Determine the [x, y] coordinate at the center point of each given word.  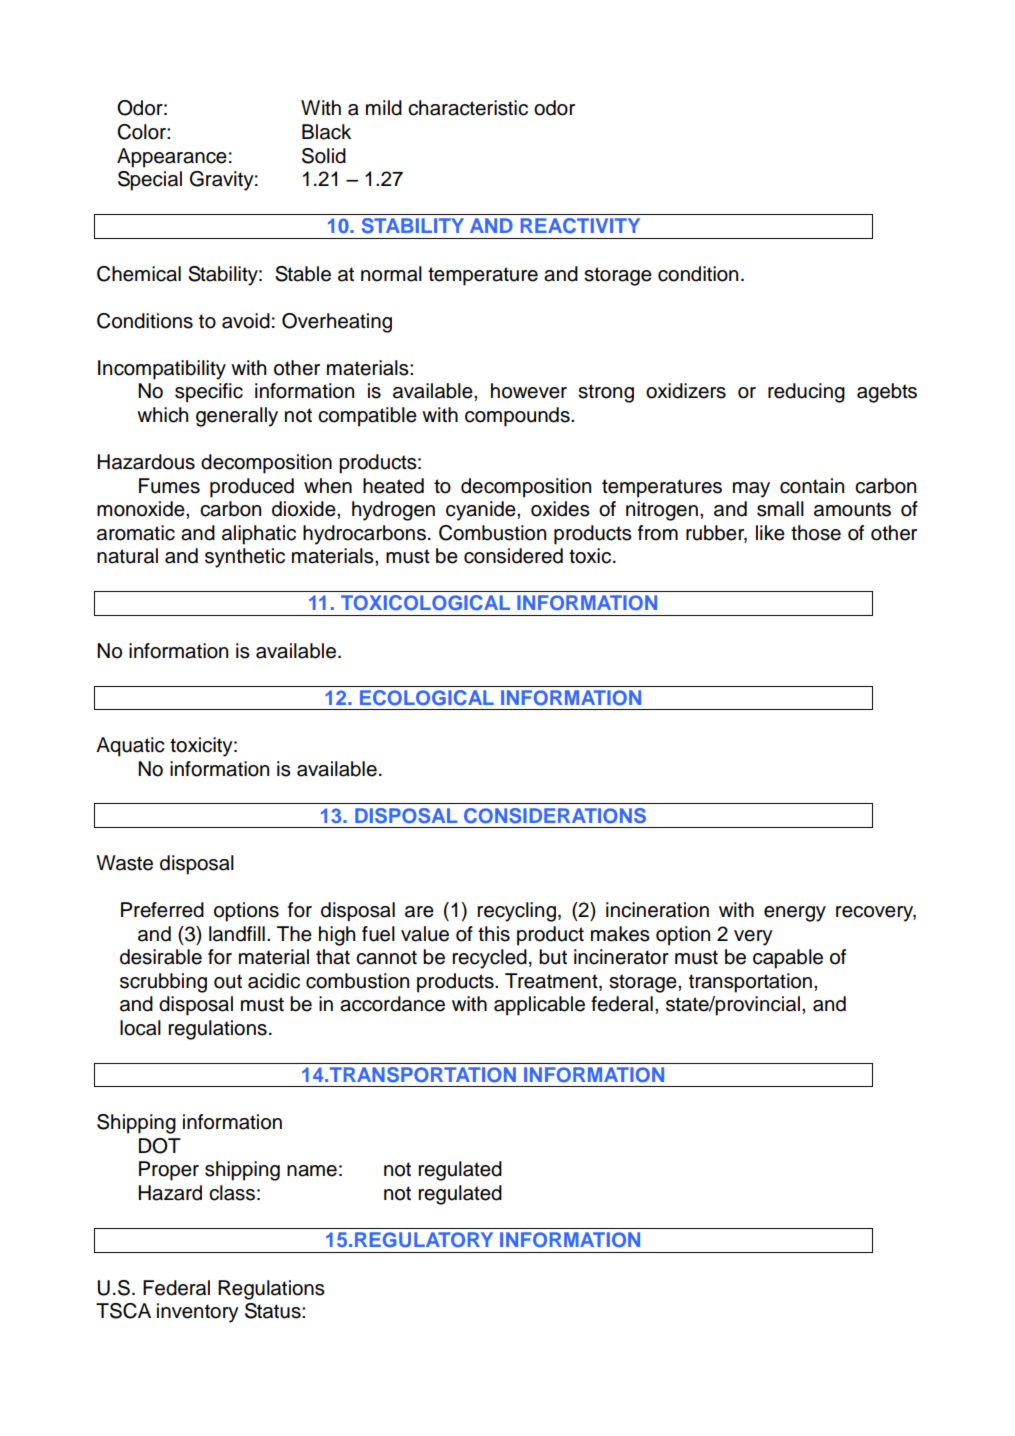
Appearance [172, 158]
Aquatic [130, 747]
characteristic [468, 108]
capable [788, 959]
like [770, 533]
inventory [198, 1313]
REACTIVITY [580, 225]
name [312, 1171]
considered [513, 556]
